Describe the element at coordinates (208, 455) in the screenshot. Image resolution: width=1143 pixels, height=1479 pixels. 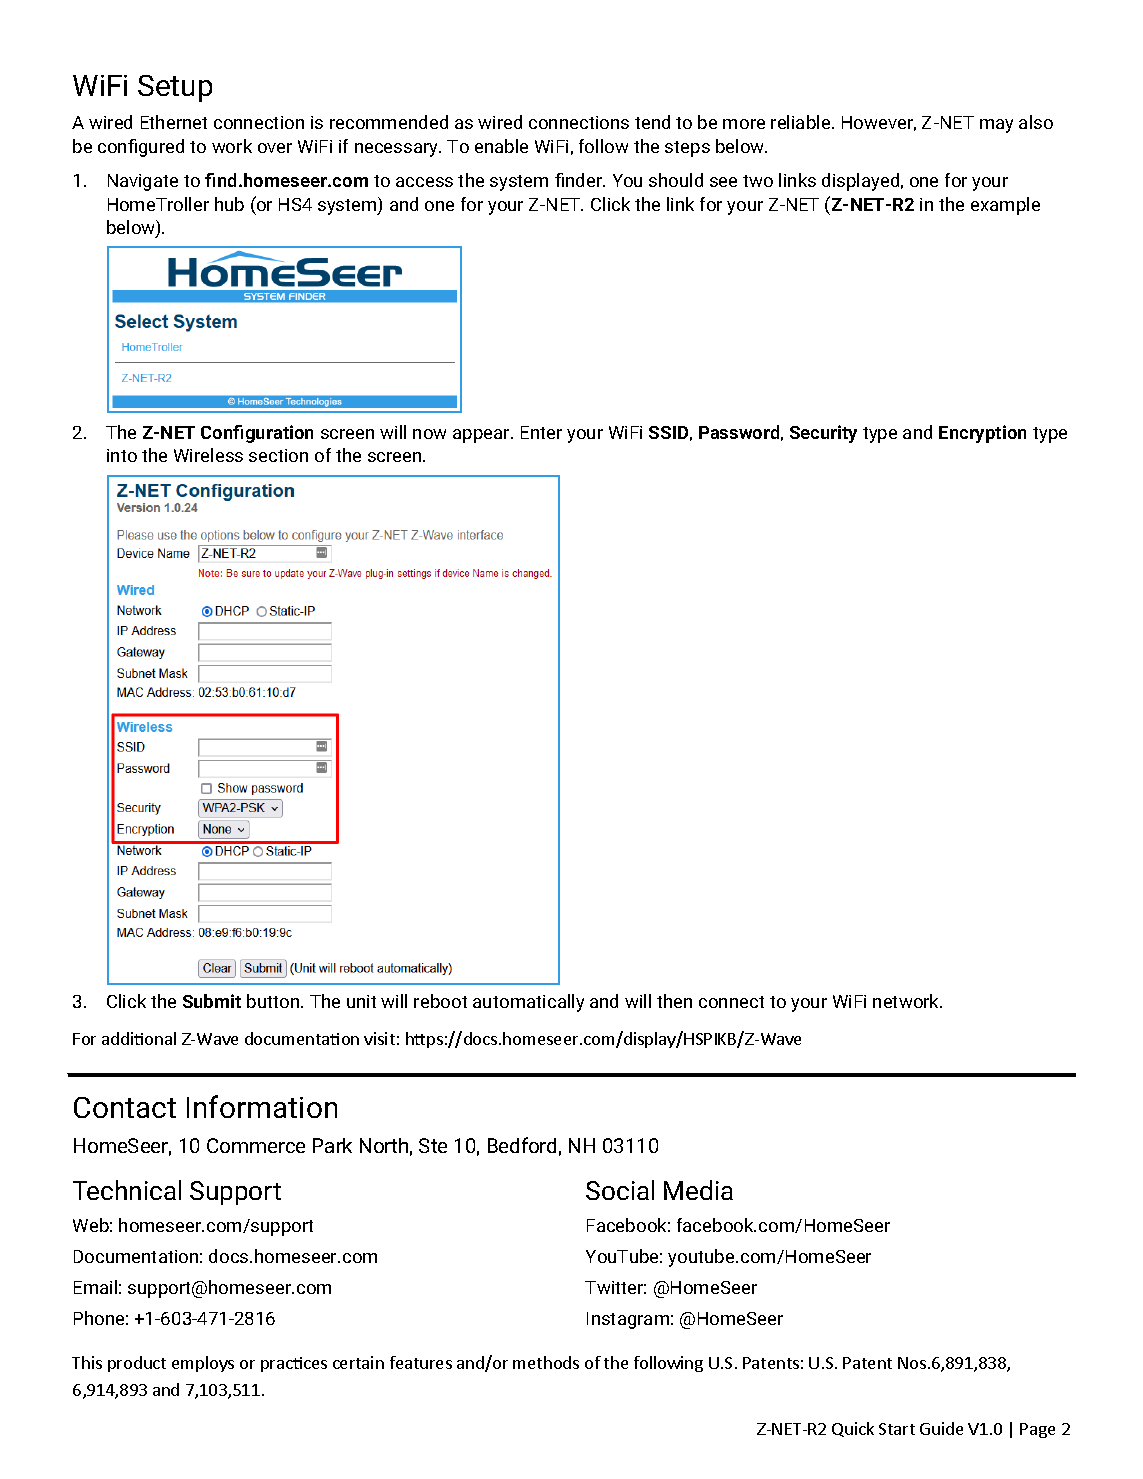
I see `Wireless` at that location.
